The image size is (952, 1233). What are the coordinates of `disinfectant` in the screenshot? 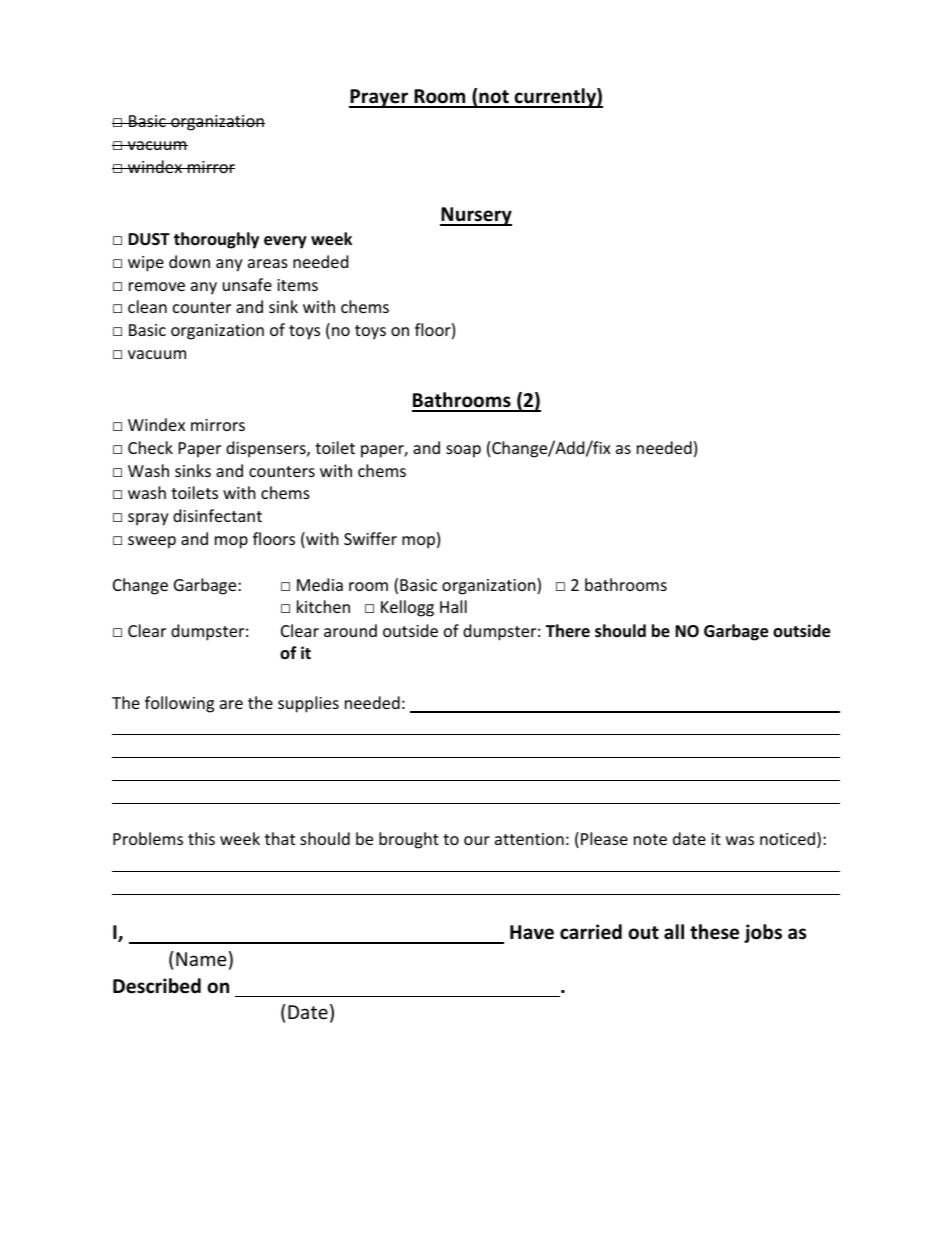 It's located at (217, 515).
